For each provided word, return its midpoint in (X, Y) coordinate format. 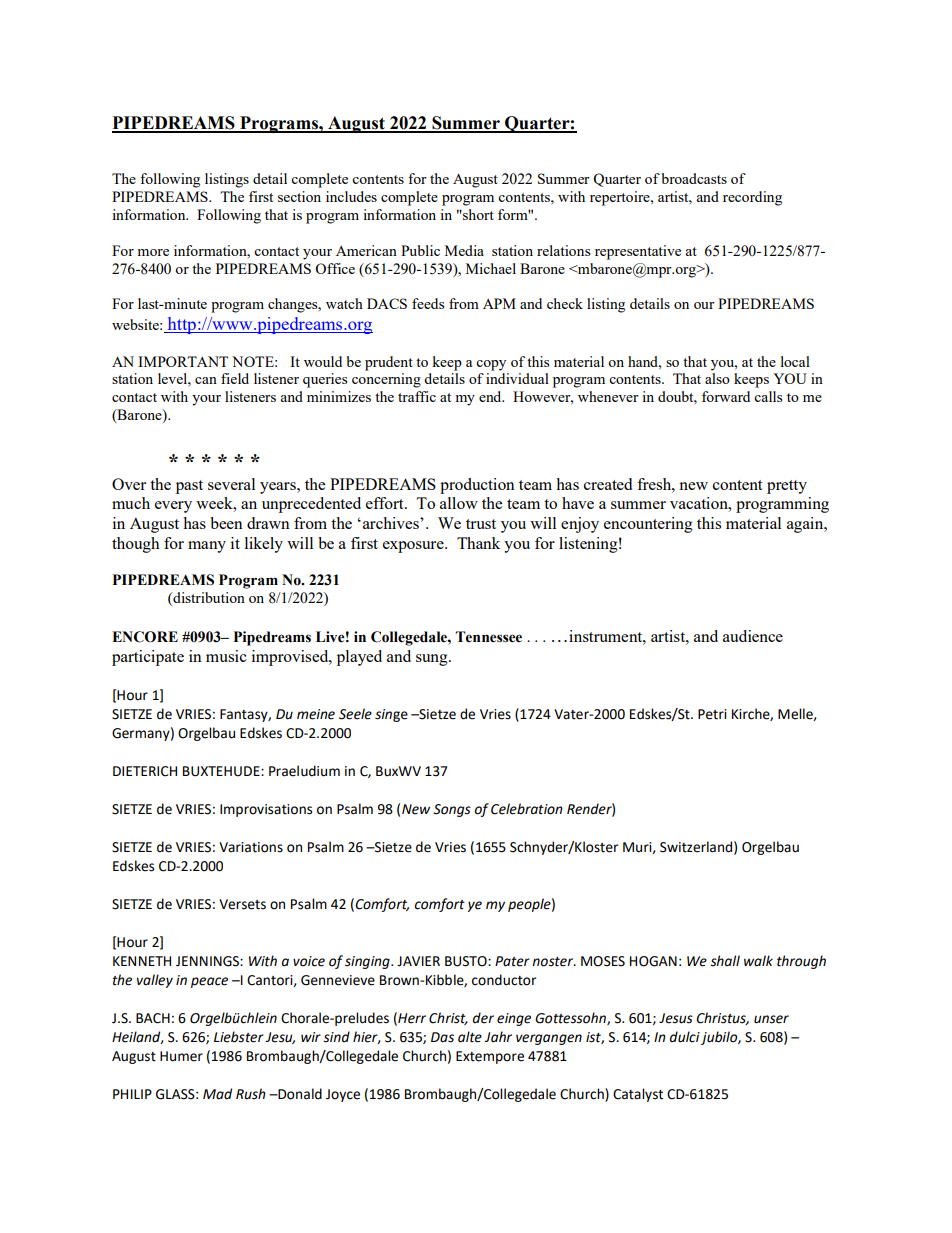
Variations (251, 847)
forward (726, 396)
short (477, 214)
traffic (417, 396)
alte (470, 1037)
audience (753, 636)
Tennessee (488, 637)
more (153, 252)
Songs (452, 810)
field (235, 378)
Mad (217, 1094)
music (226, 656)
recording (752, 198)
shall (725, 961)
